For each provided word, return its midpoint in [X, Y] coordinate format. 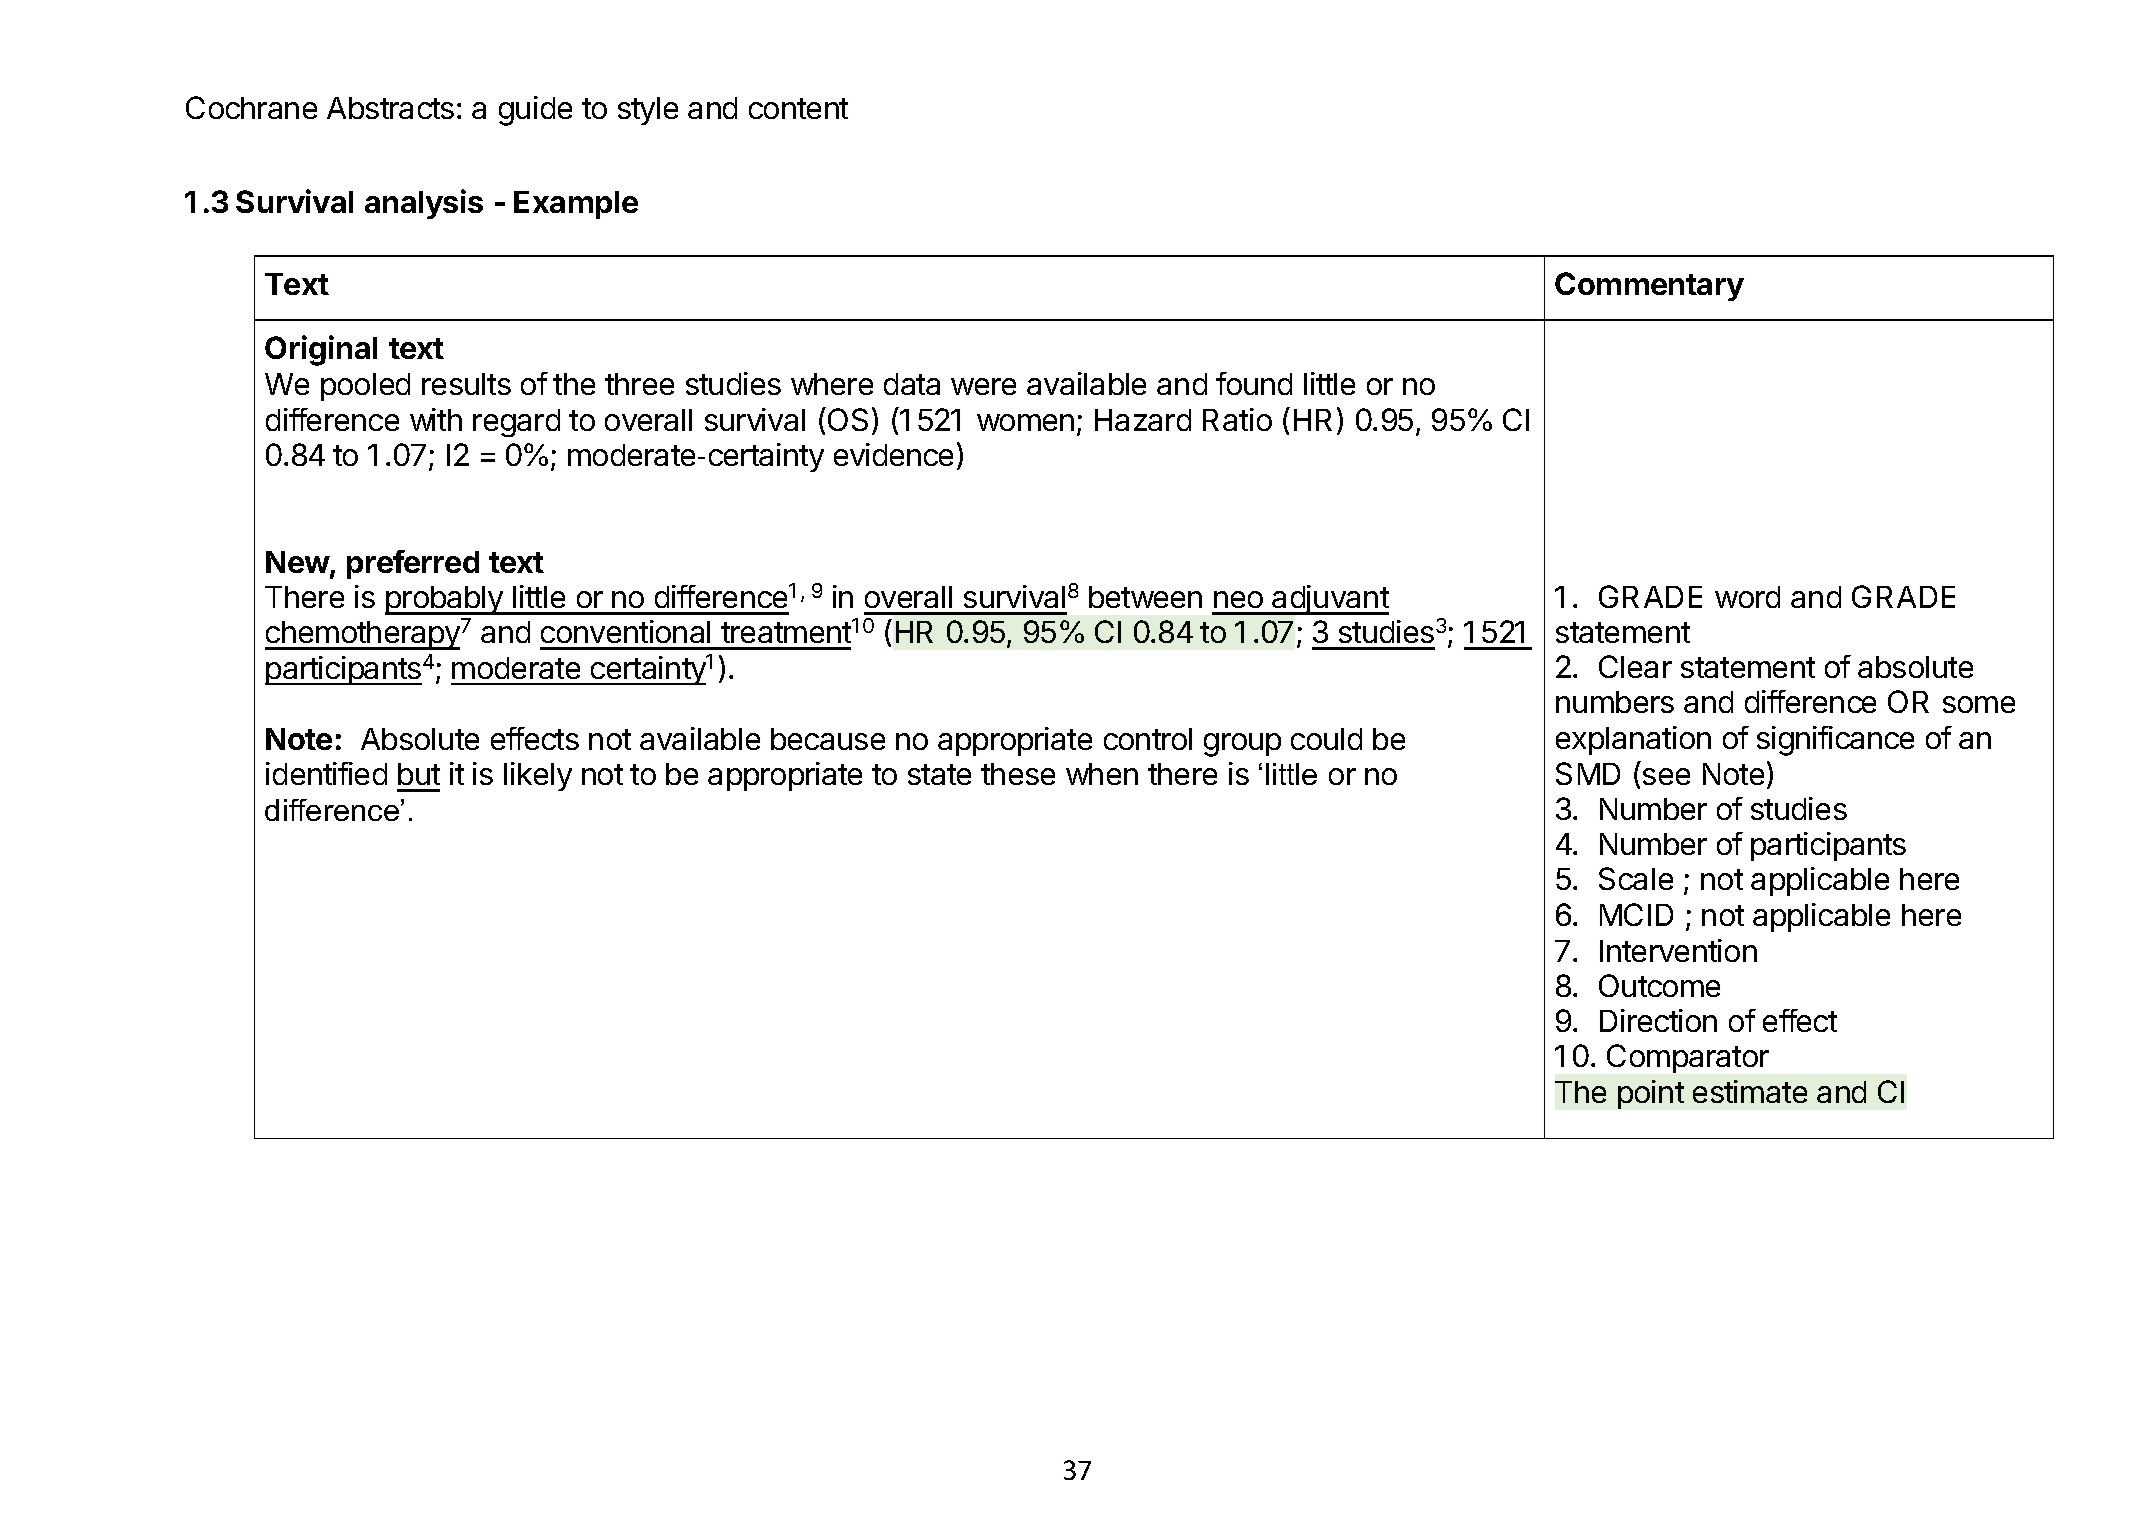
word [1747, 597]
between [1145, 597]
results [466, 384]
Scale [1636, 878]
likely [538, 776]
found [1254, 383]
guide [535, 111]
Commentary [1649, 286]
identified [326, 773]
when [1102, 774]
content [798, 108]
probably [445, 600]
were [983, 386]
